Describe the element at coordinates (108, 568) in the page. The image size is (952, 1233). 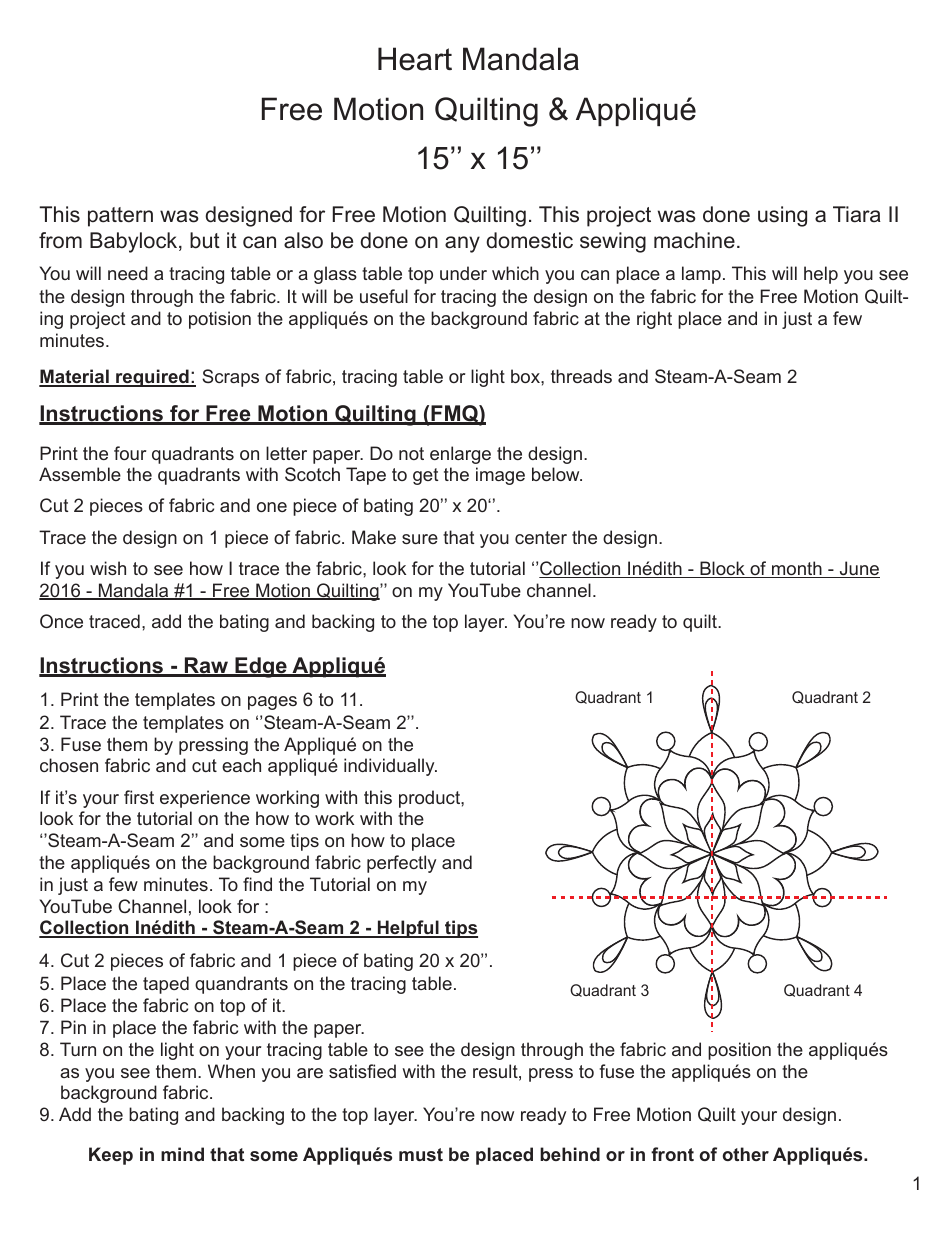
I see `wish` at that location.
